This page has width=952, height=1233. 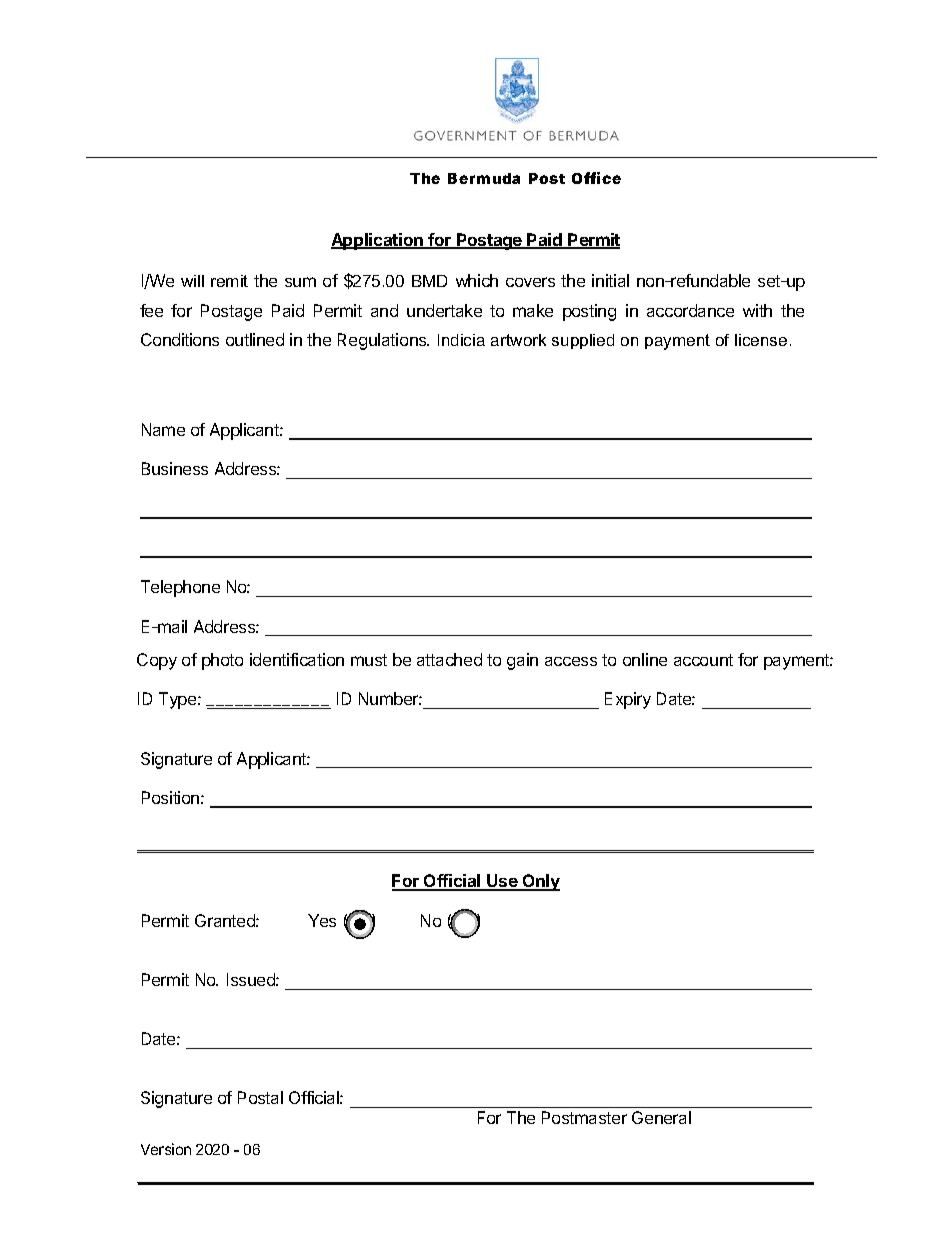 What do you see at coordinates (229, 281) in the page?
I see `remit` at bounding box center [229, 281].
